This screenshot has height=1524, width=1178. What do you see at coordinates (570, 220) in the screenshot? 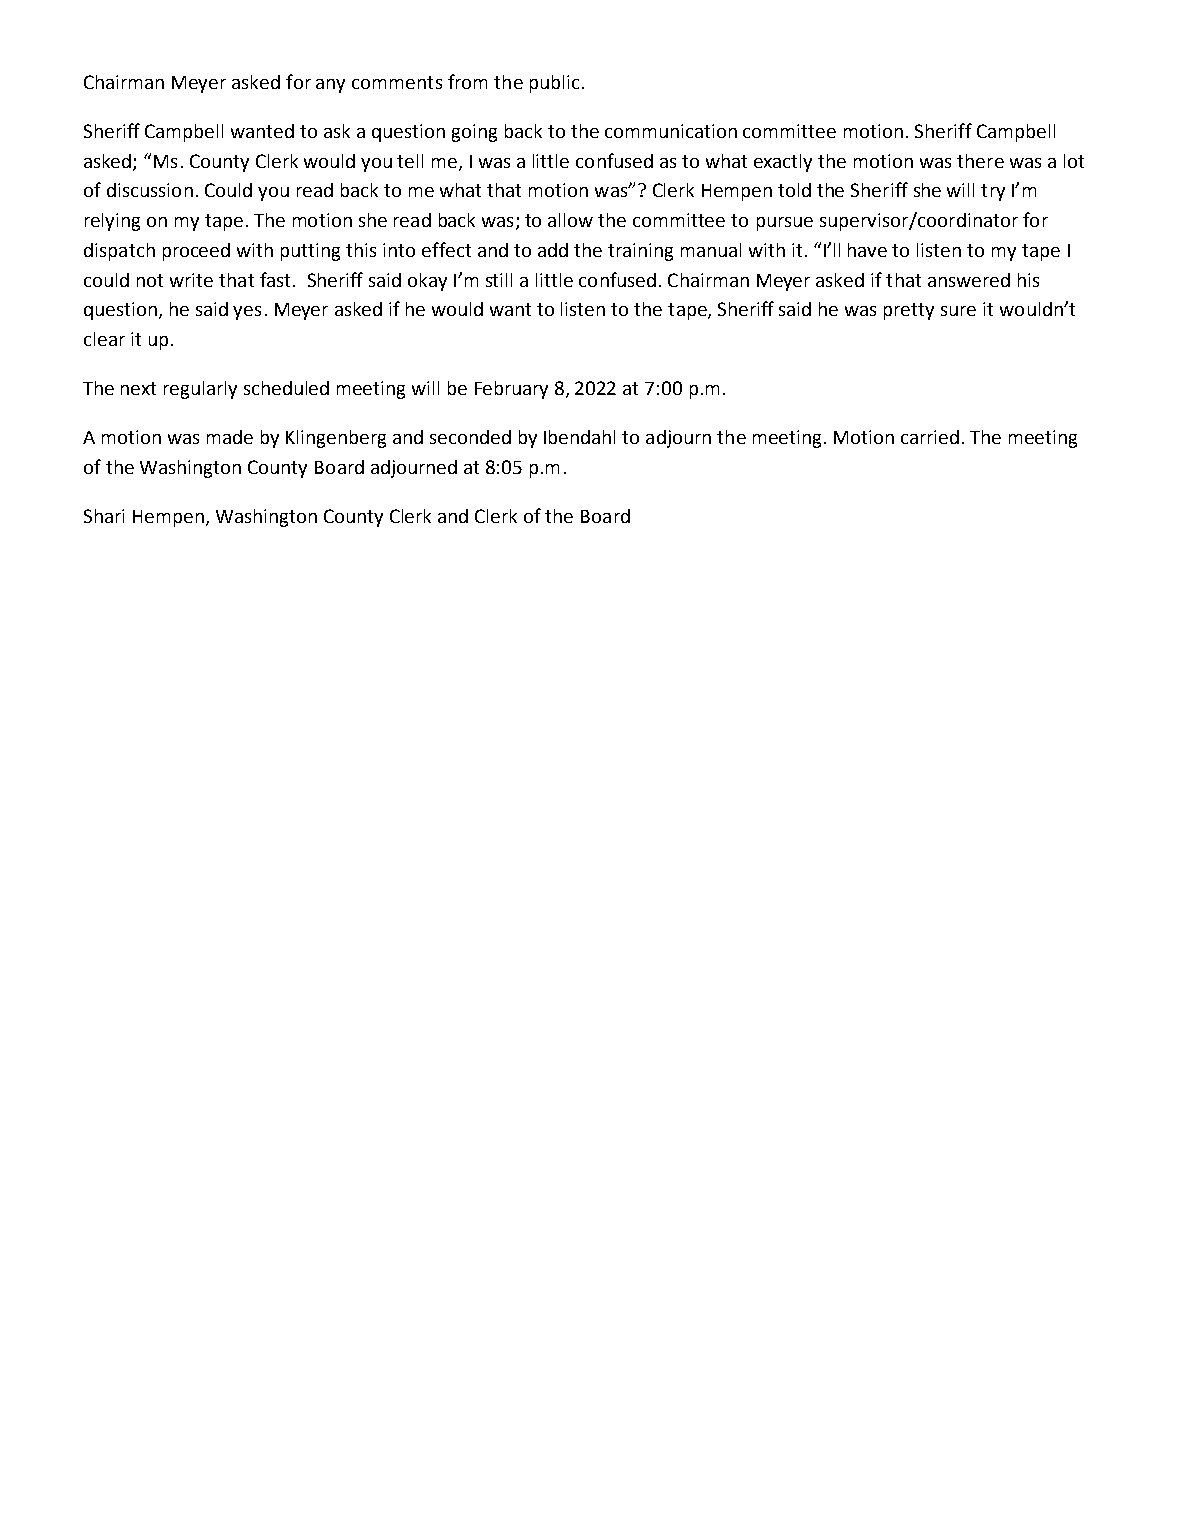
I see `allow` at bounding box center [570, 220].
